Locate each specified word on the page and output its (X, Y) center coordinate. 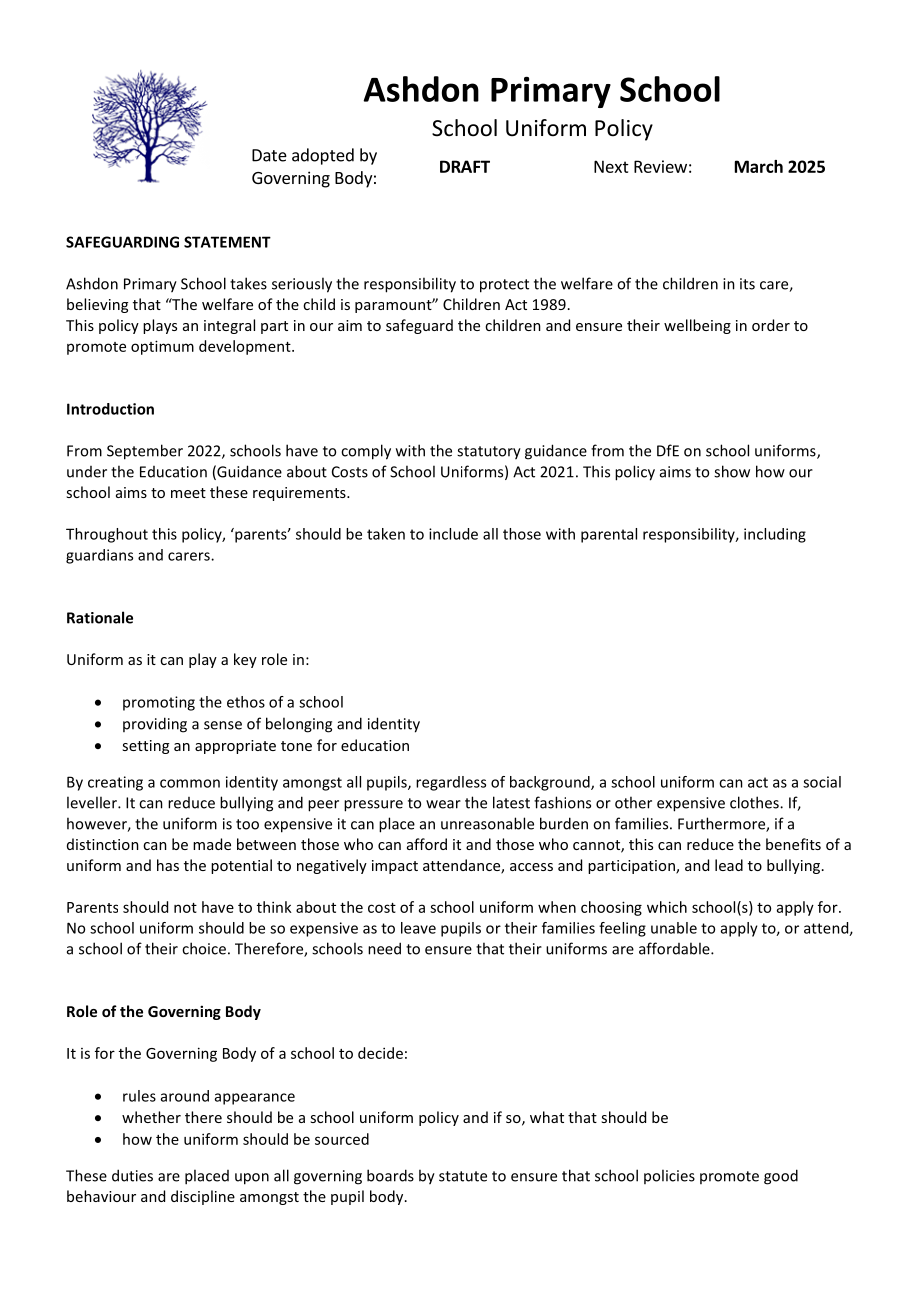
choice (204, 948)
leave (418, 928)
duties (132, 1175)
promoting (159, 703)
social (822, 782)
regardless (451, 783)
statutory (489, 453)
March (759, 166)
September (145, 452)
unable (674, 928)
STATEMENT (227, 242)
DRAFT (465, 166)
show (732, 471)
